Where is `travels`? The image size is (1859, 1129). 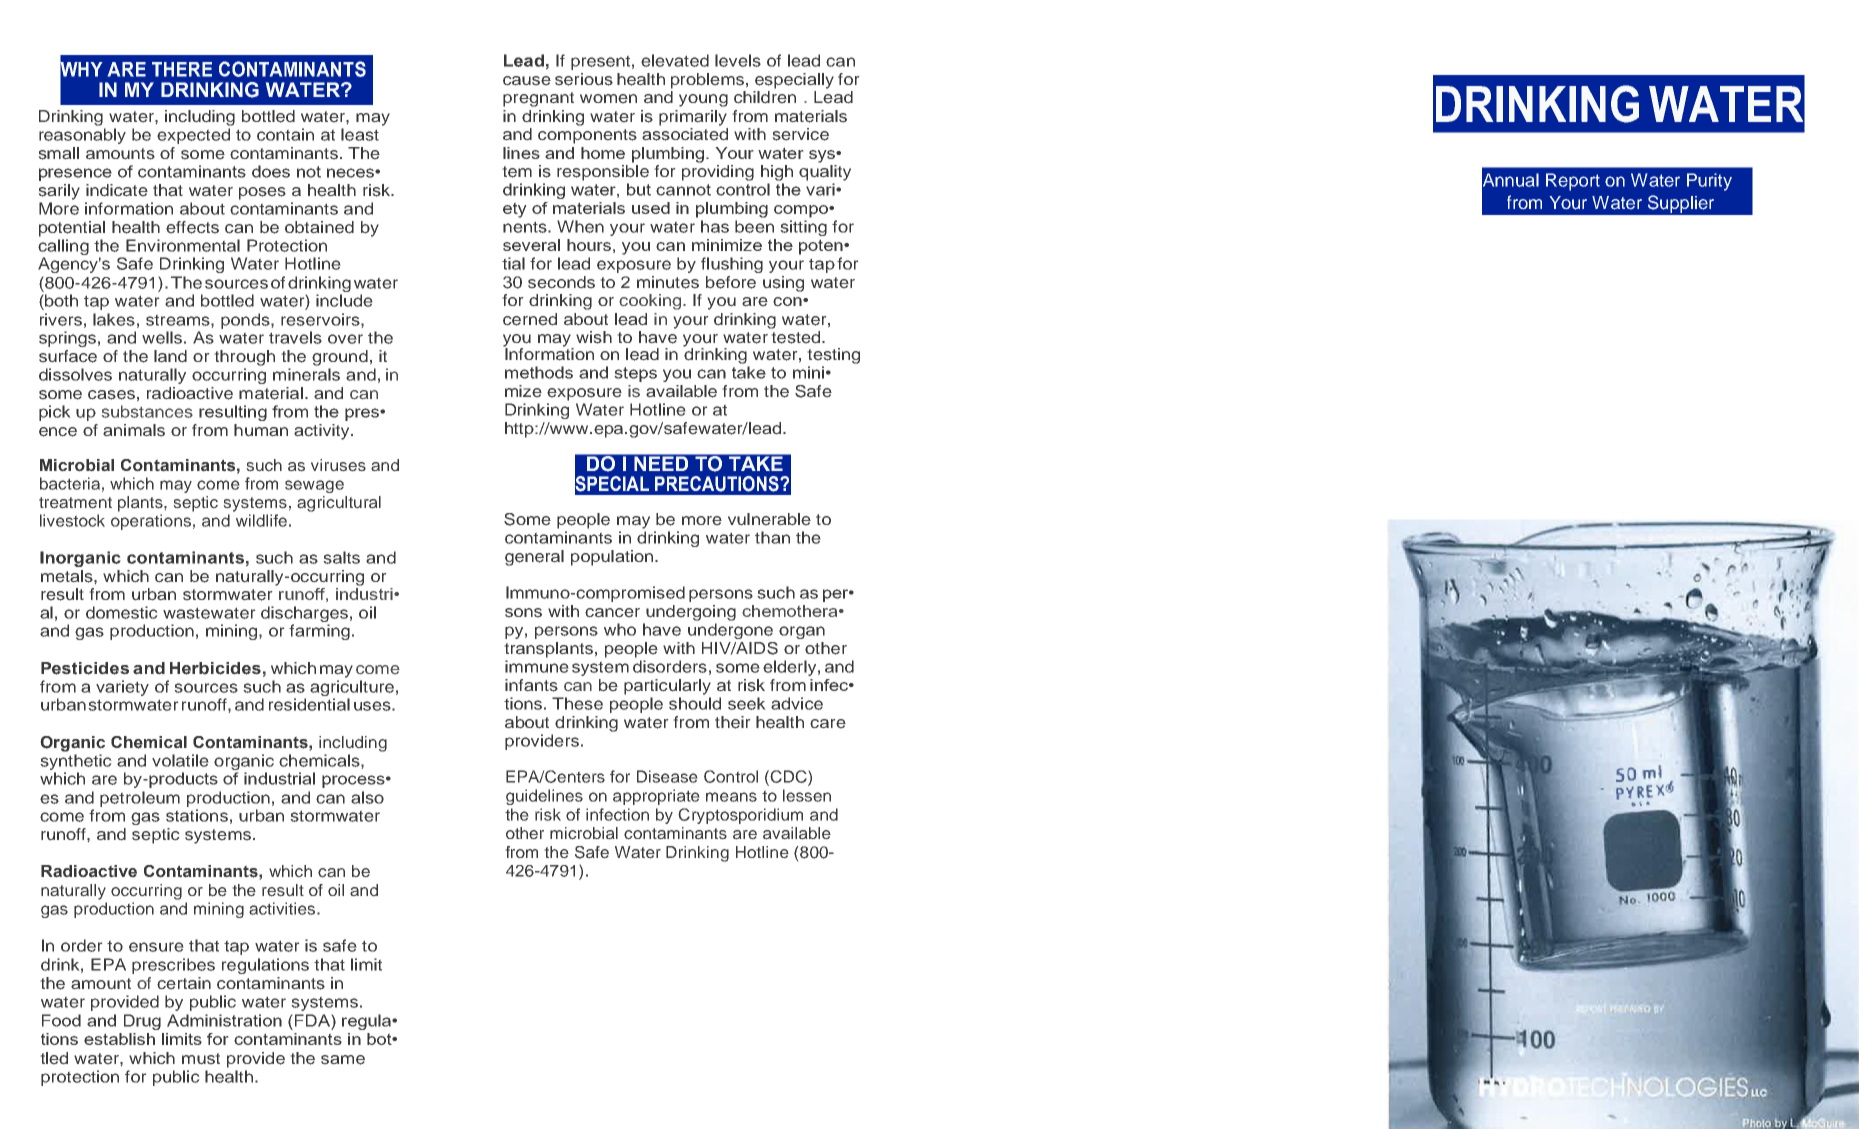
travels is located at coordinates (295, 337).
